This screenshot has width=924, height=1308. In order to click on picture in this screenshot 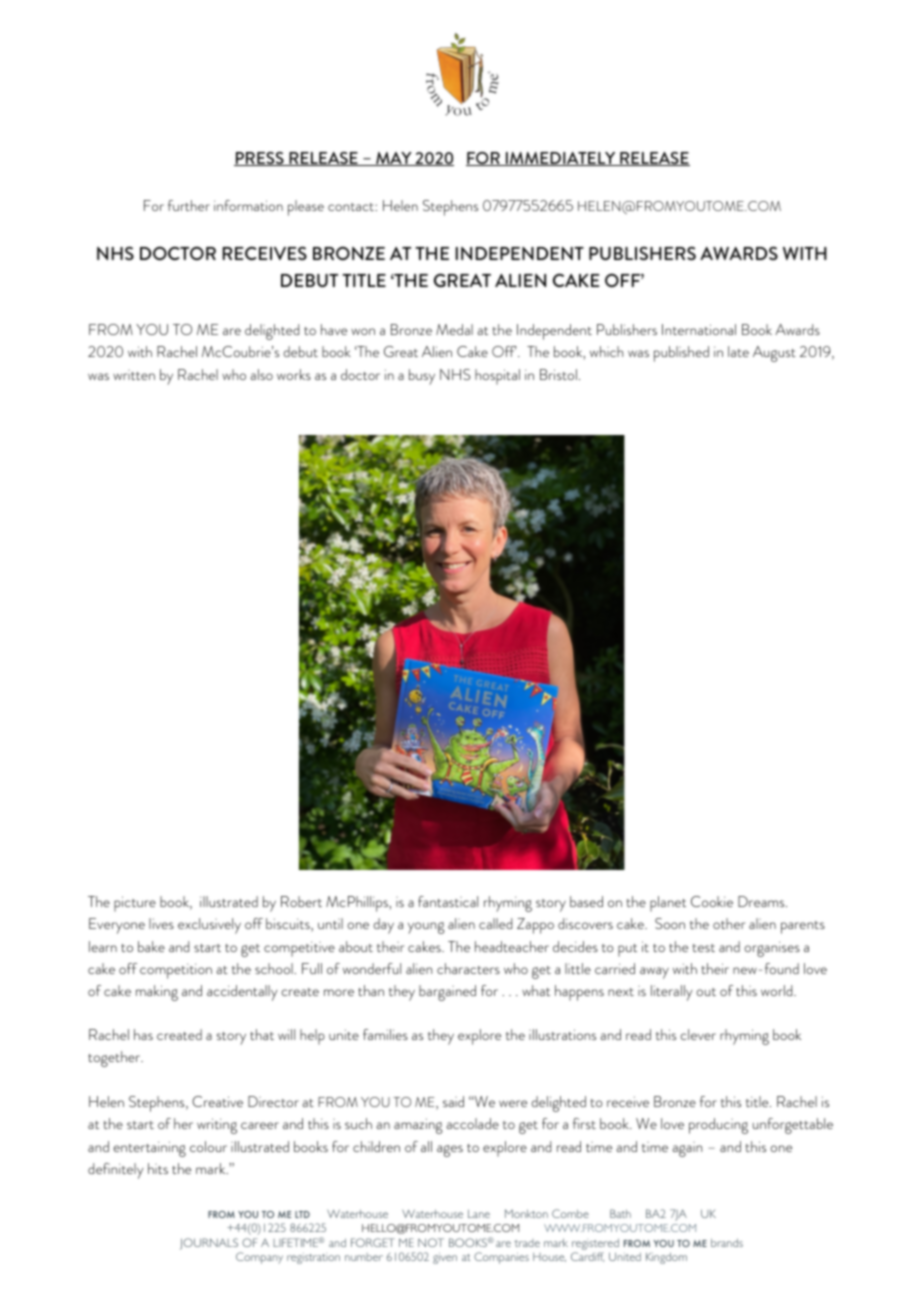, I will do `click(135, 904)`.
